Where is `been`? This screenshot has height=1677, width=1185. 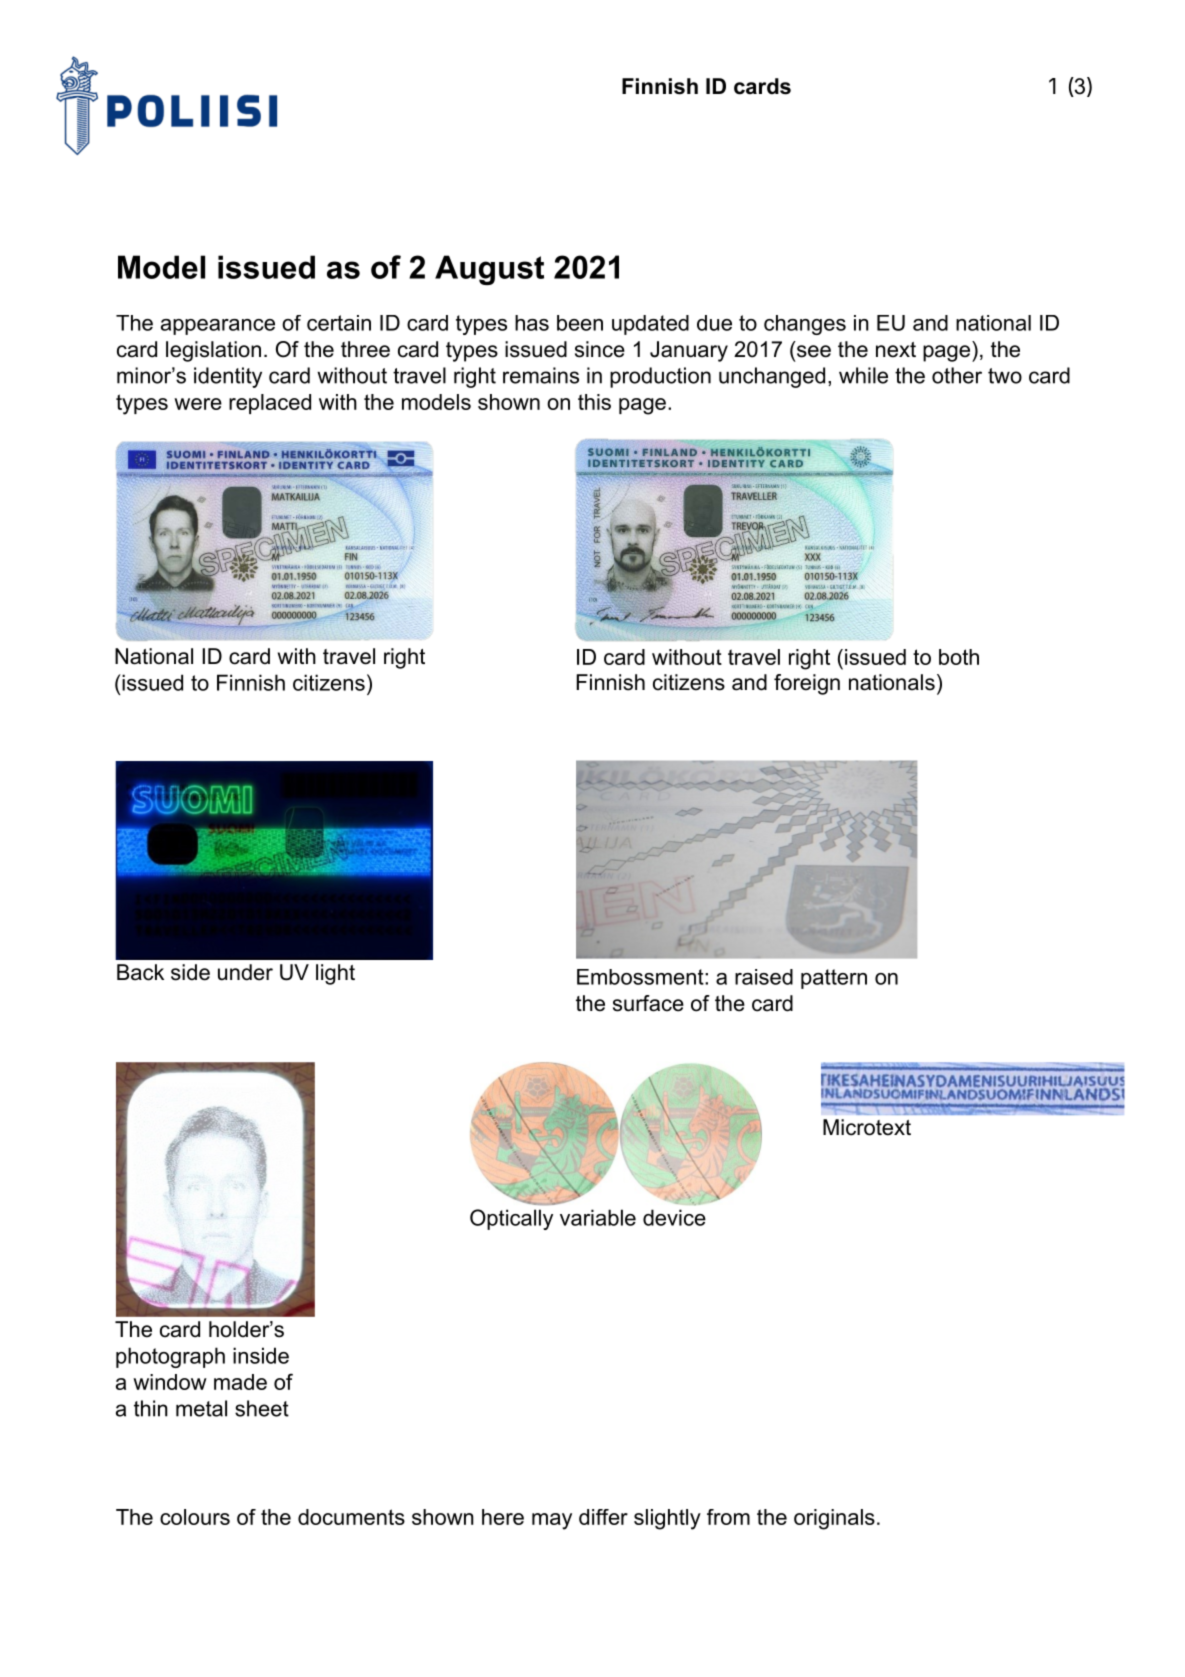 been is located at coordinates (580, 323).
